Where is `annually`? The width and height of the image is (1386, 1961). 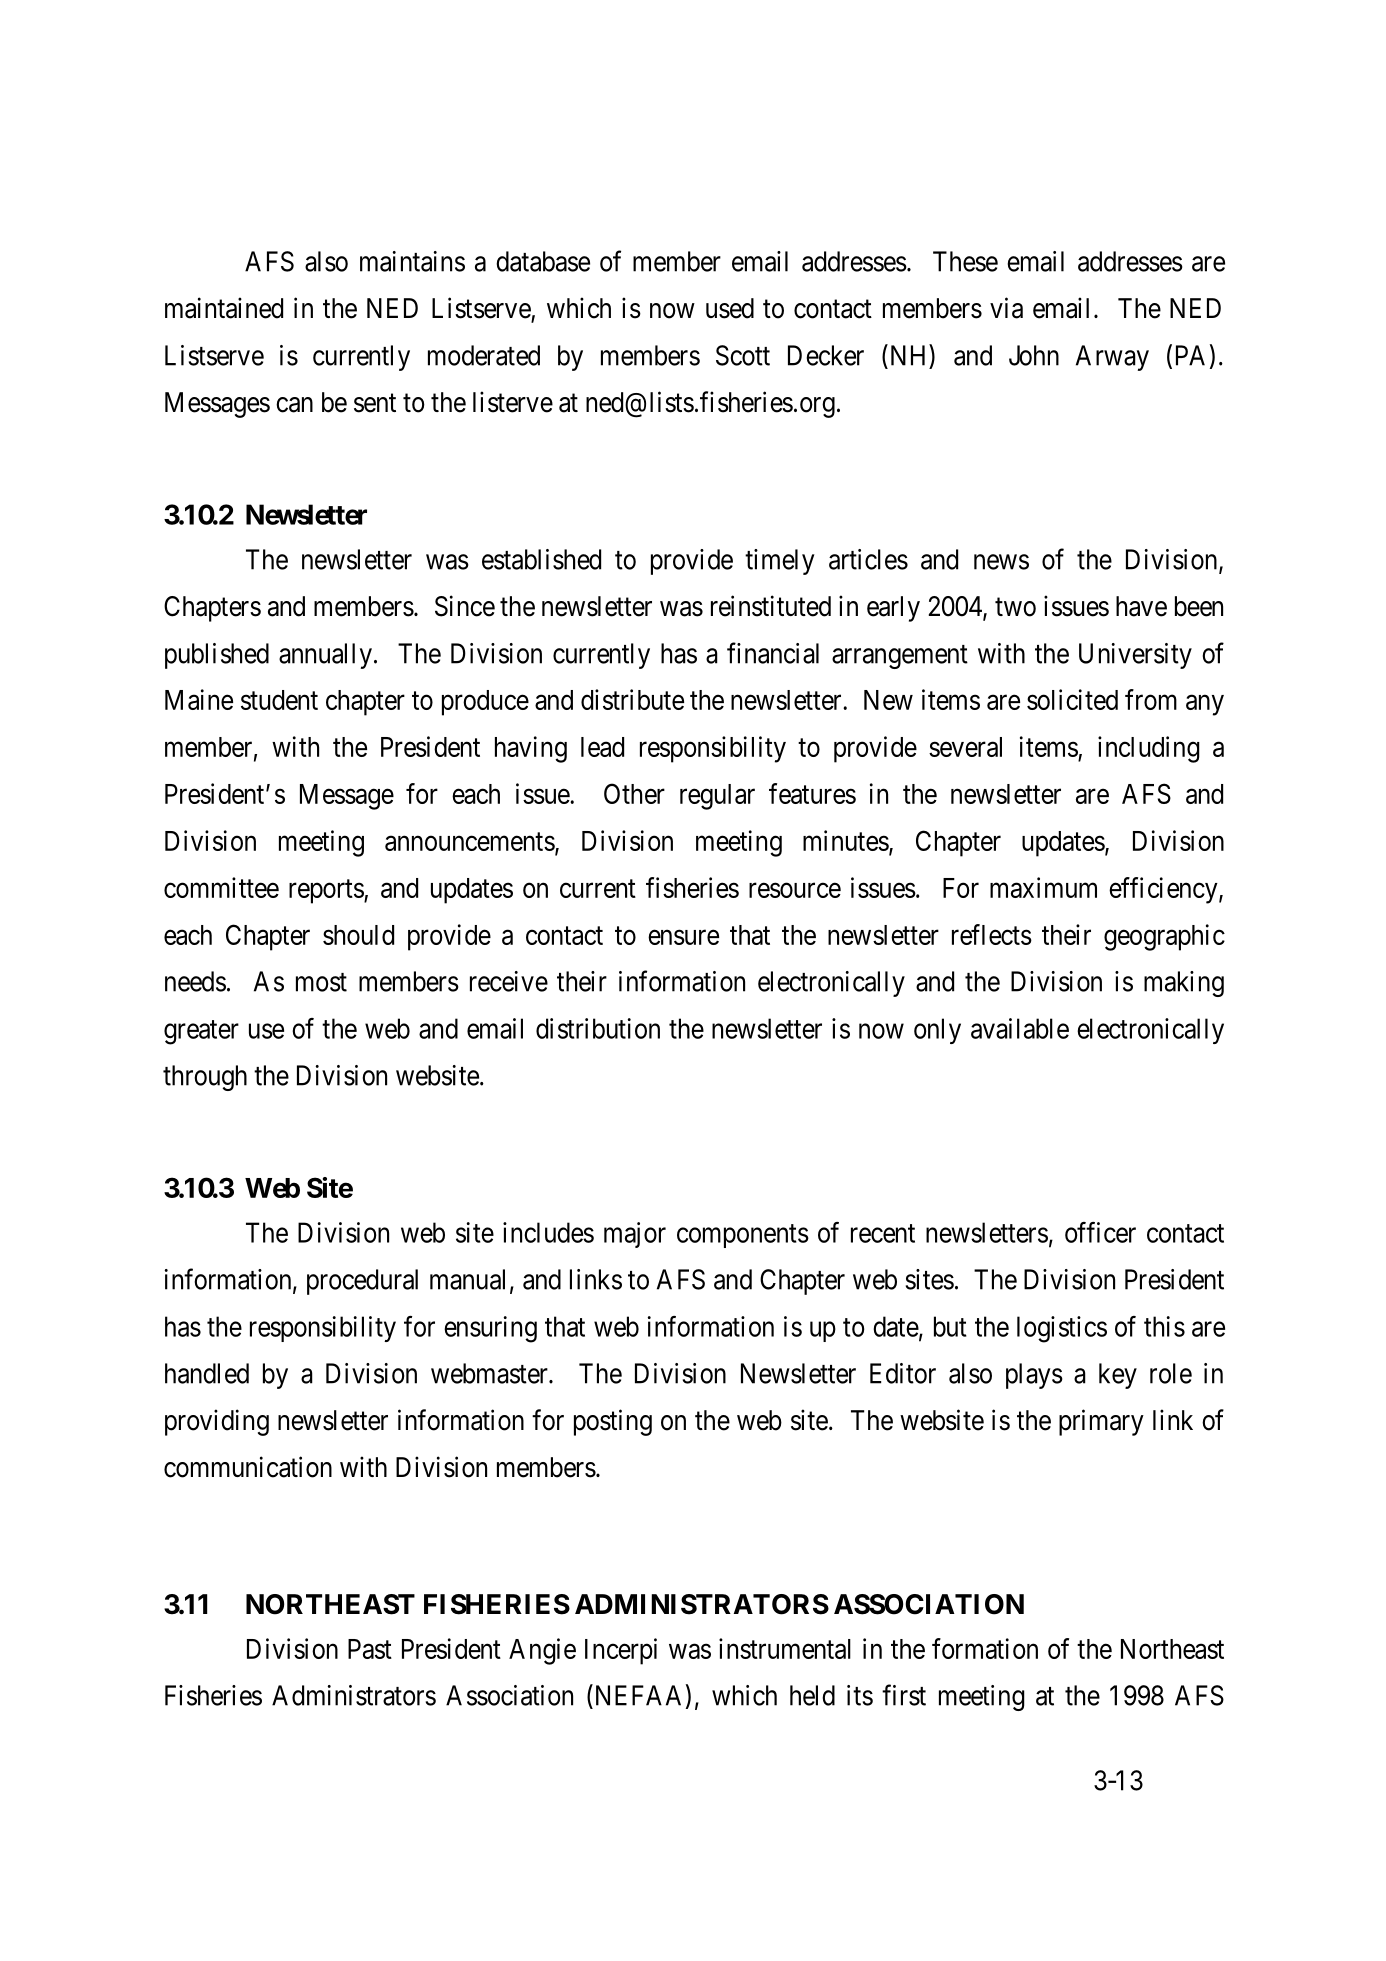
annually is located at coordinates (325, 656).
